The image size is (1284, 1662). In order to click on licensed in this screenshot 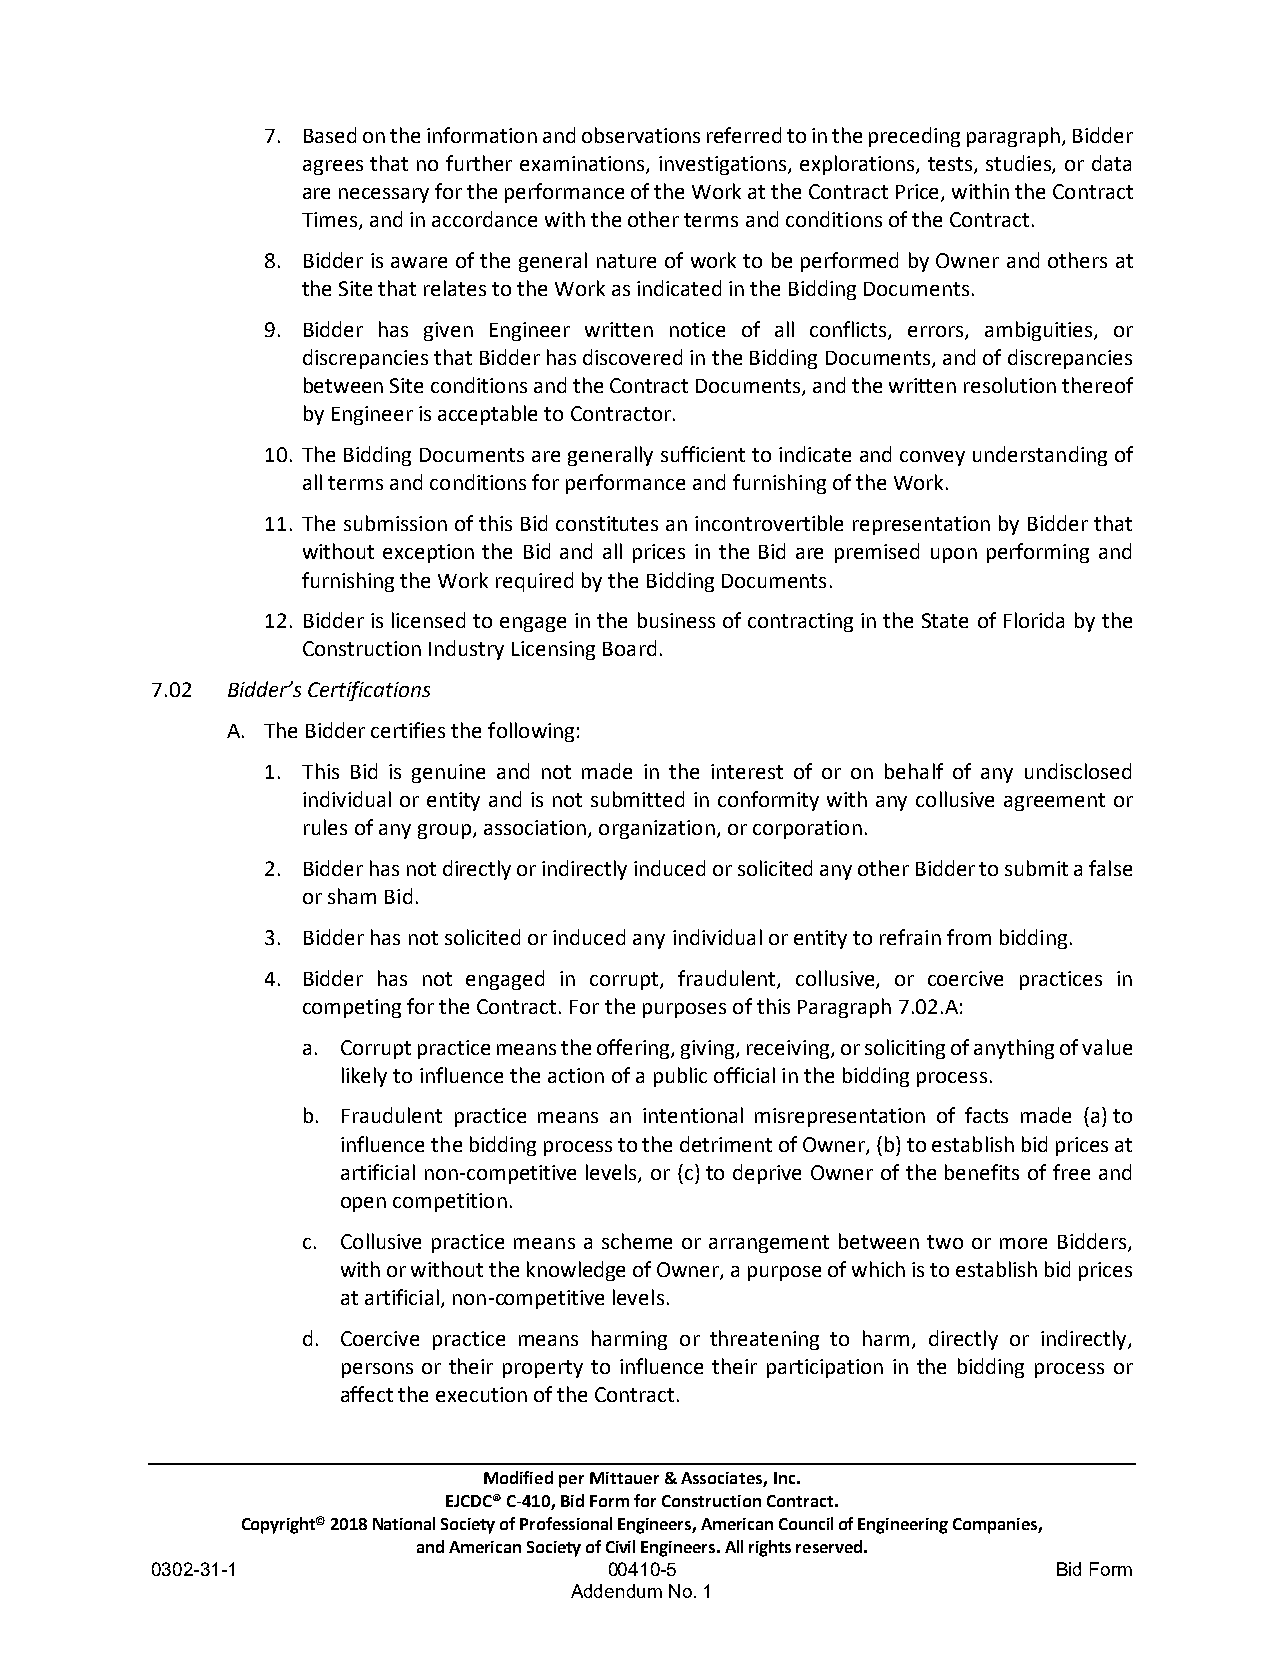, I will do `click(428, 620)`.
